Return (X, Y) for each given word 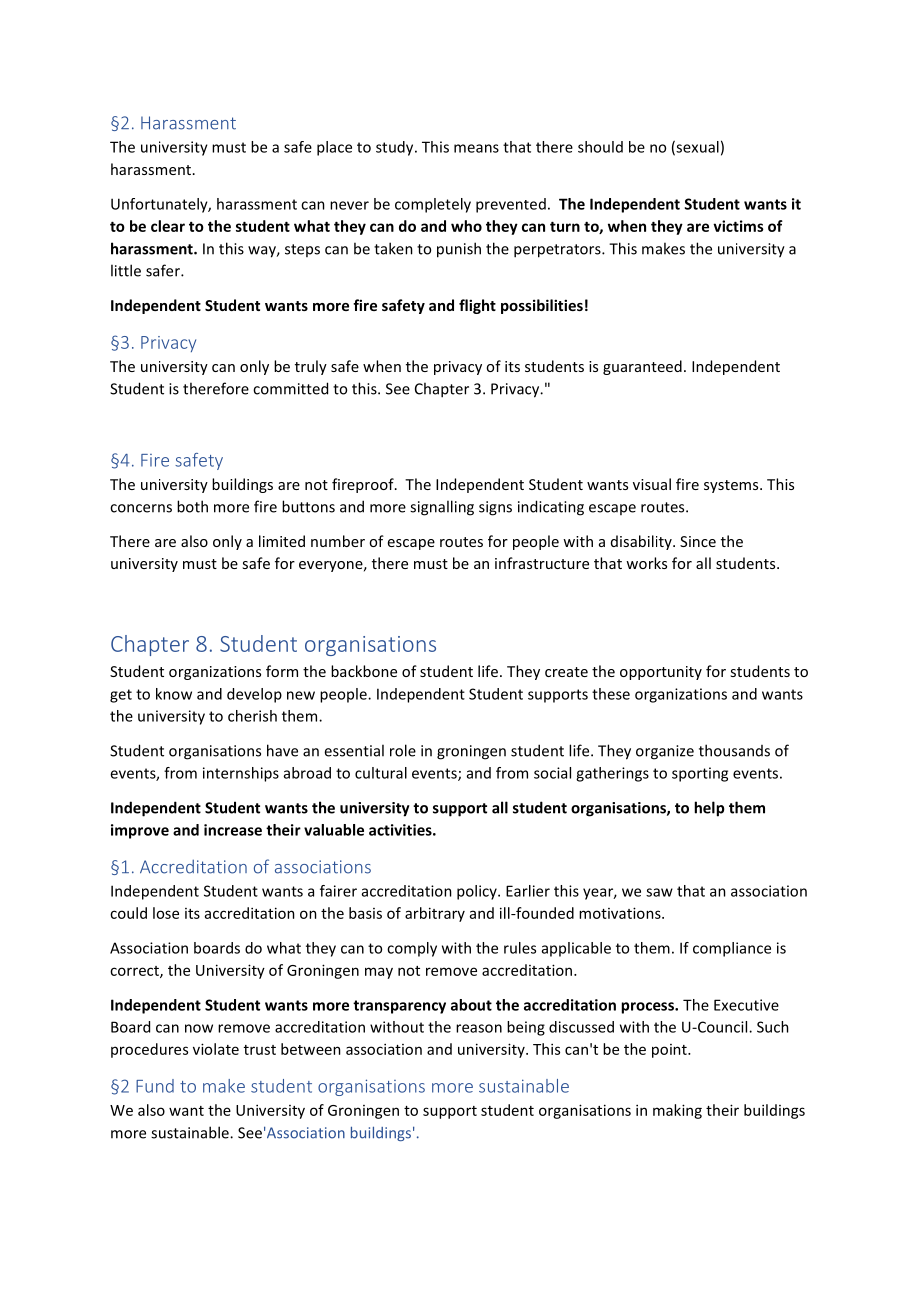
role (403, 750)
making (677, 1111)
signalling (442, 508)
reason (479, 1028)
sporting (700, 774)
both (192, 506)
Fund (155, 1086)
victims (738, 226)
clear (168, 226)
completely (433, 205)
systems (732, 486)
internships (241, 774)
